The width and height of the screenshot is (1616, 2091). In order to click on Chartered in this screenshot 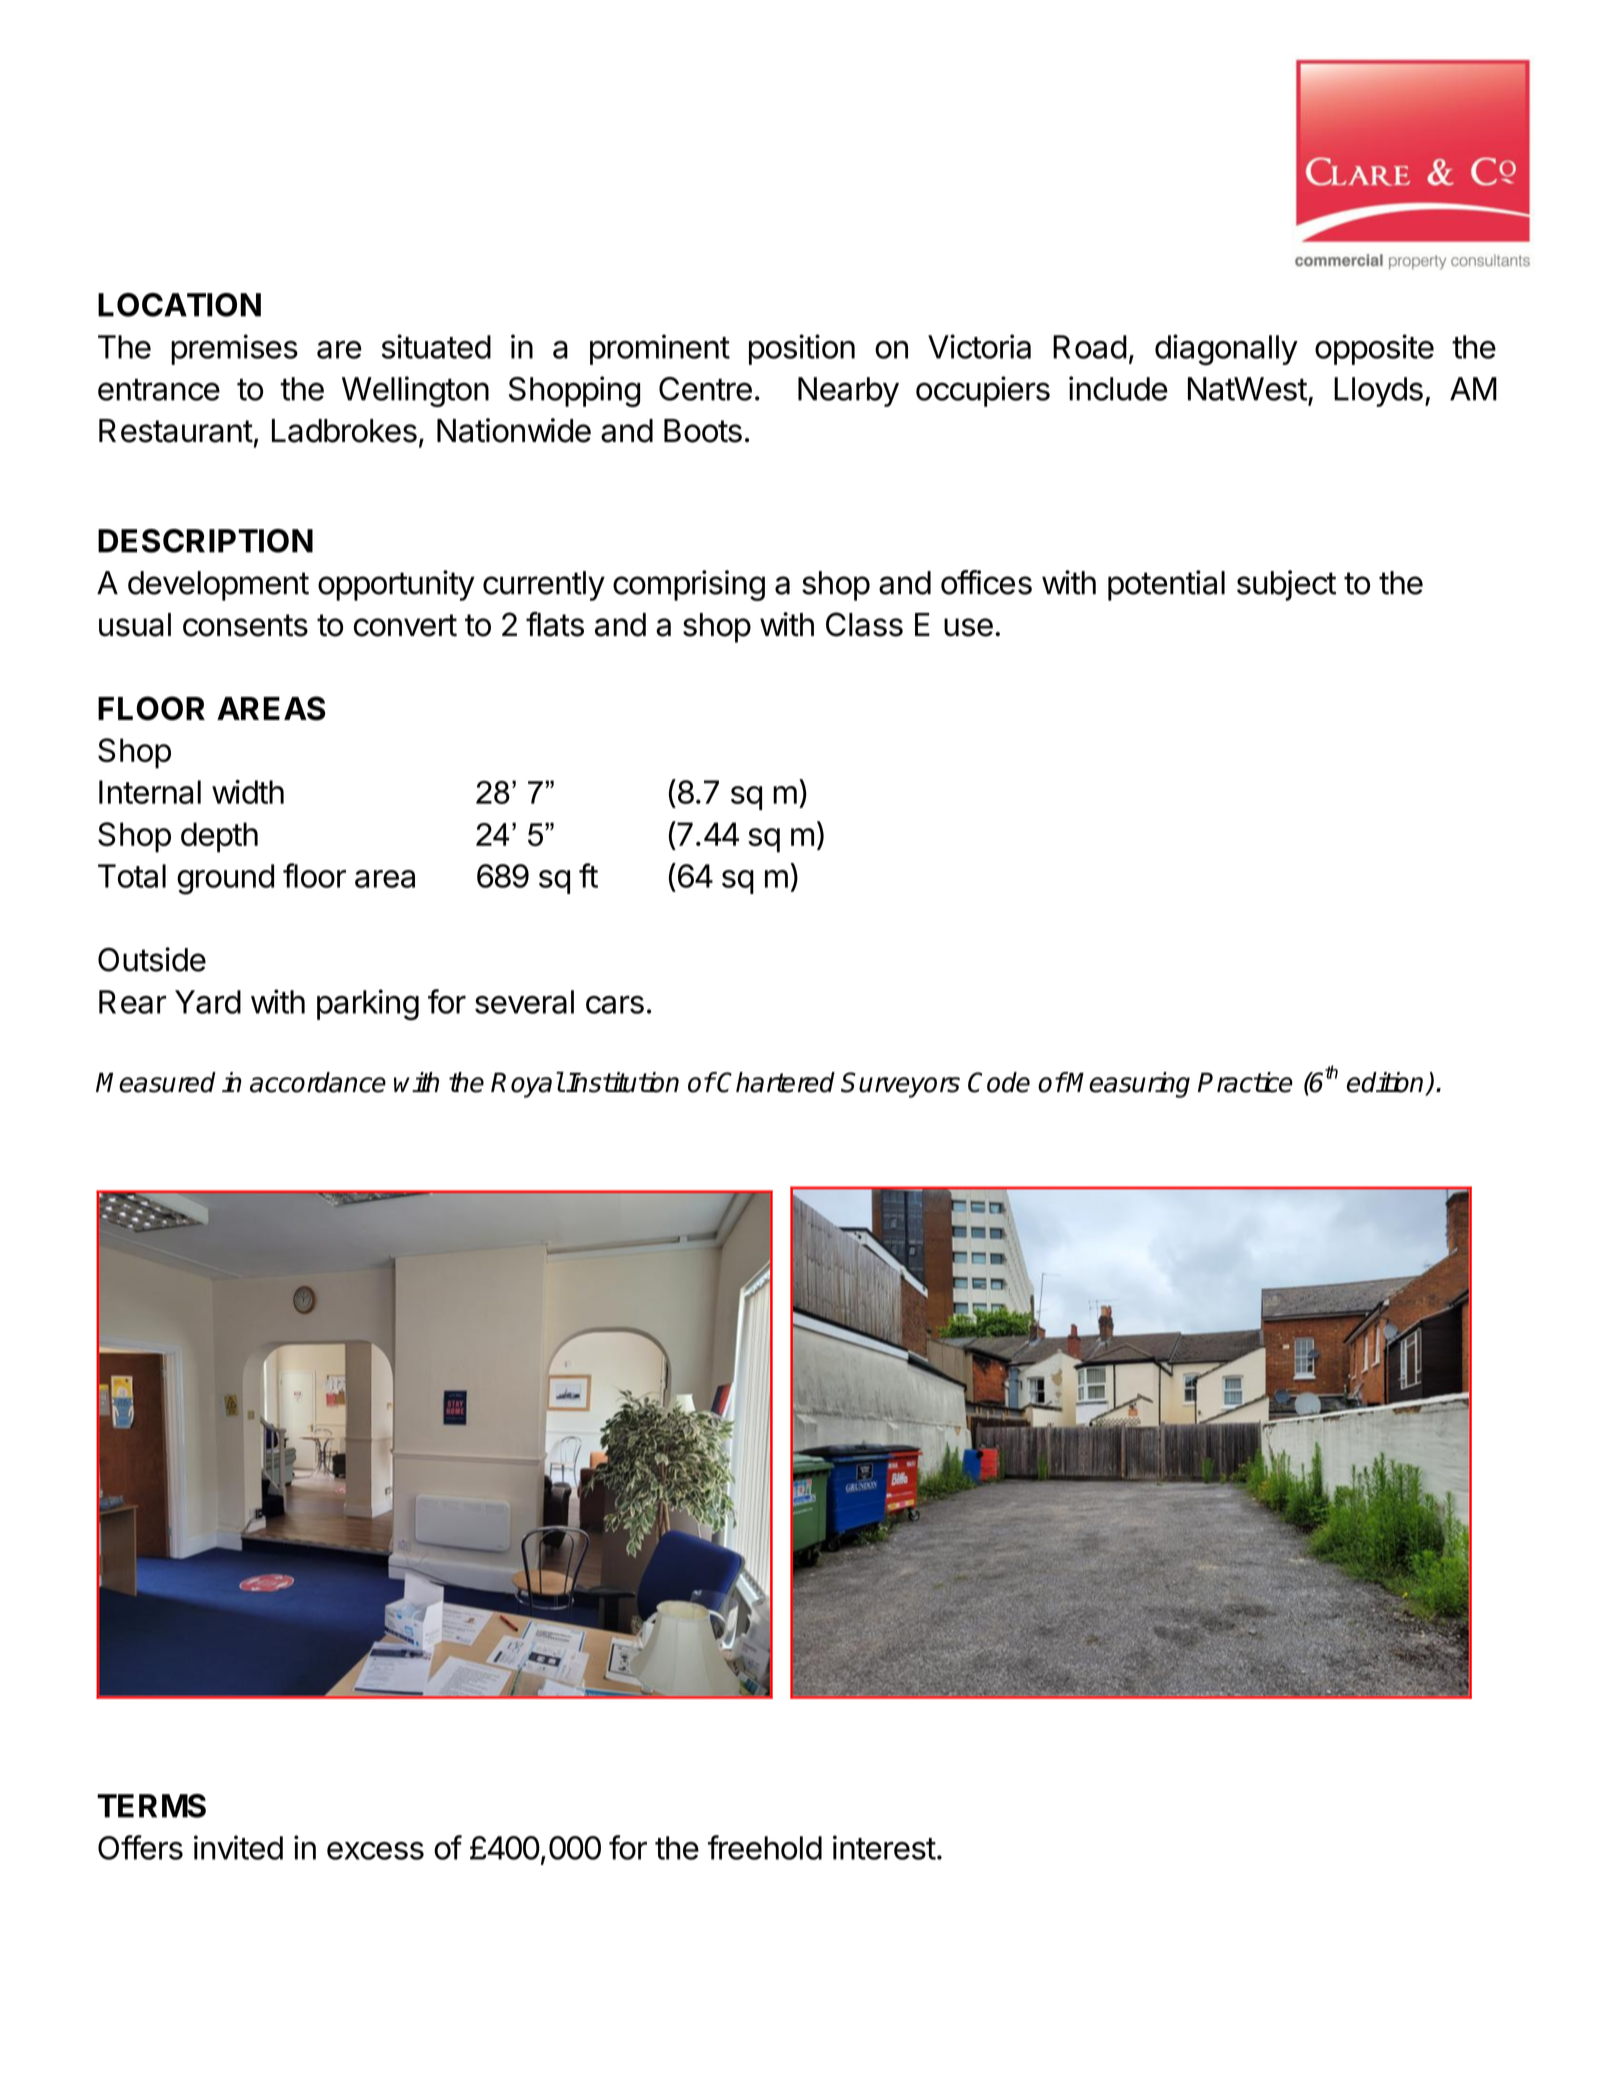, I will do `click(775, 1082)`.
